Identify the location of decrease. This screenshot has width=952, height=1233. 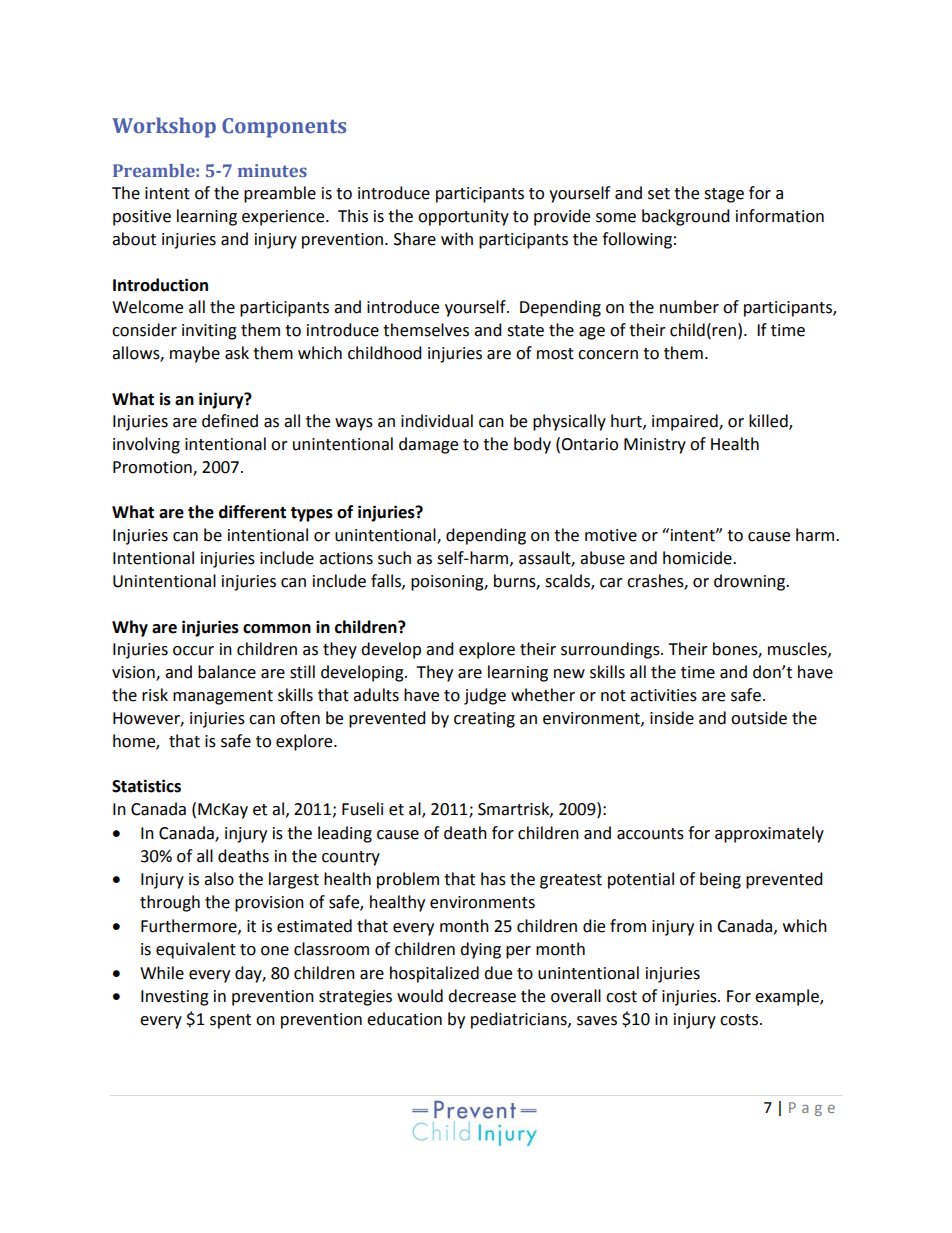
(482, 996).
